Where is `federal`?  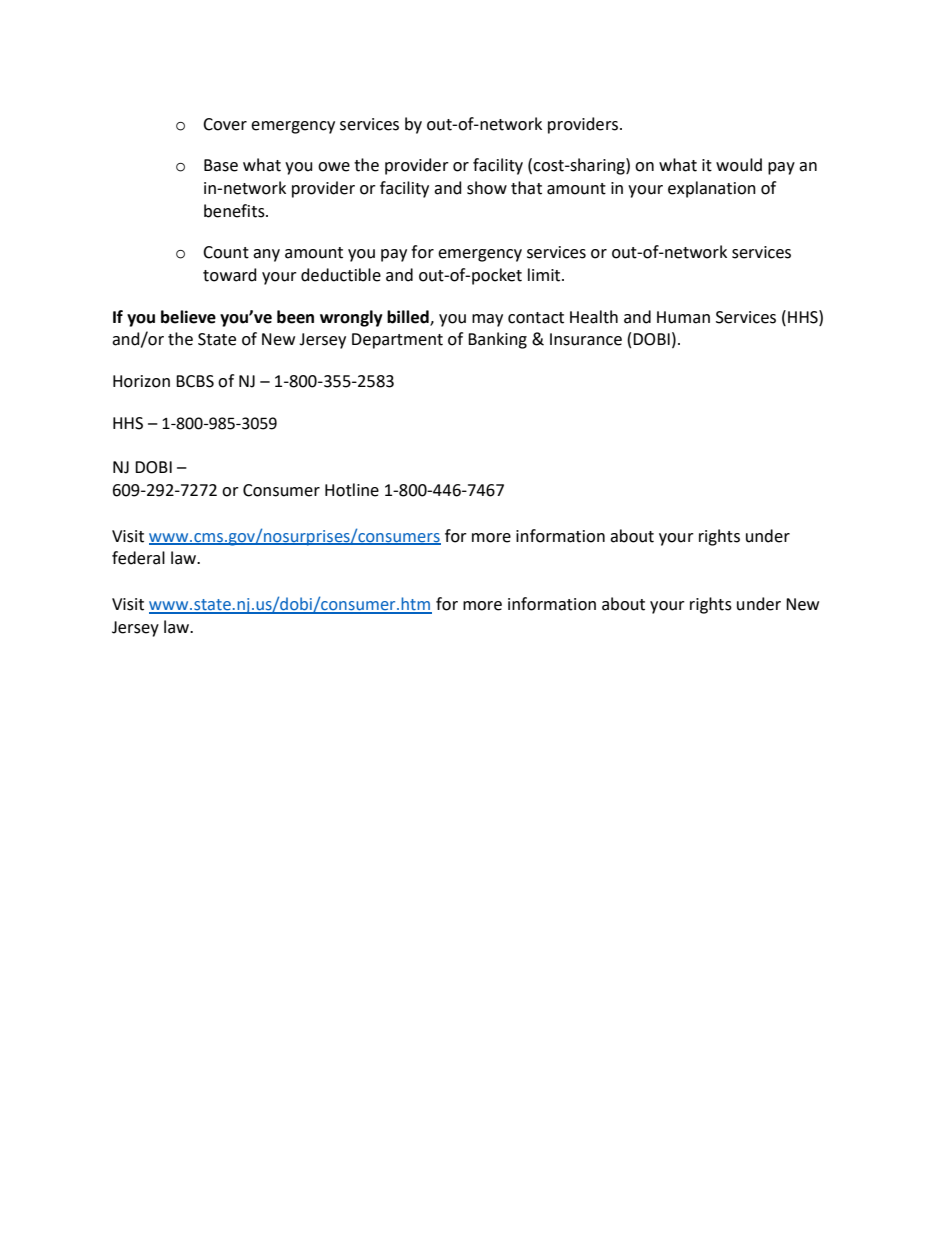 federal is located at coordinates (138, 558).
